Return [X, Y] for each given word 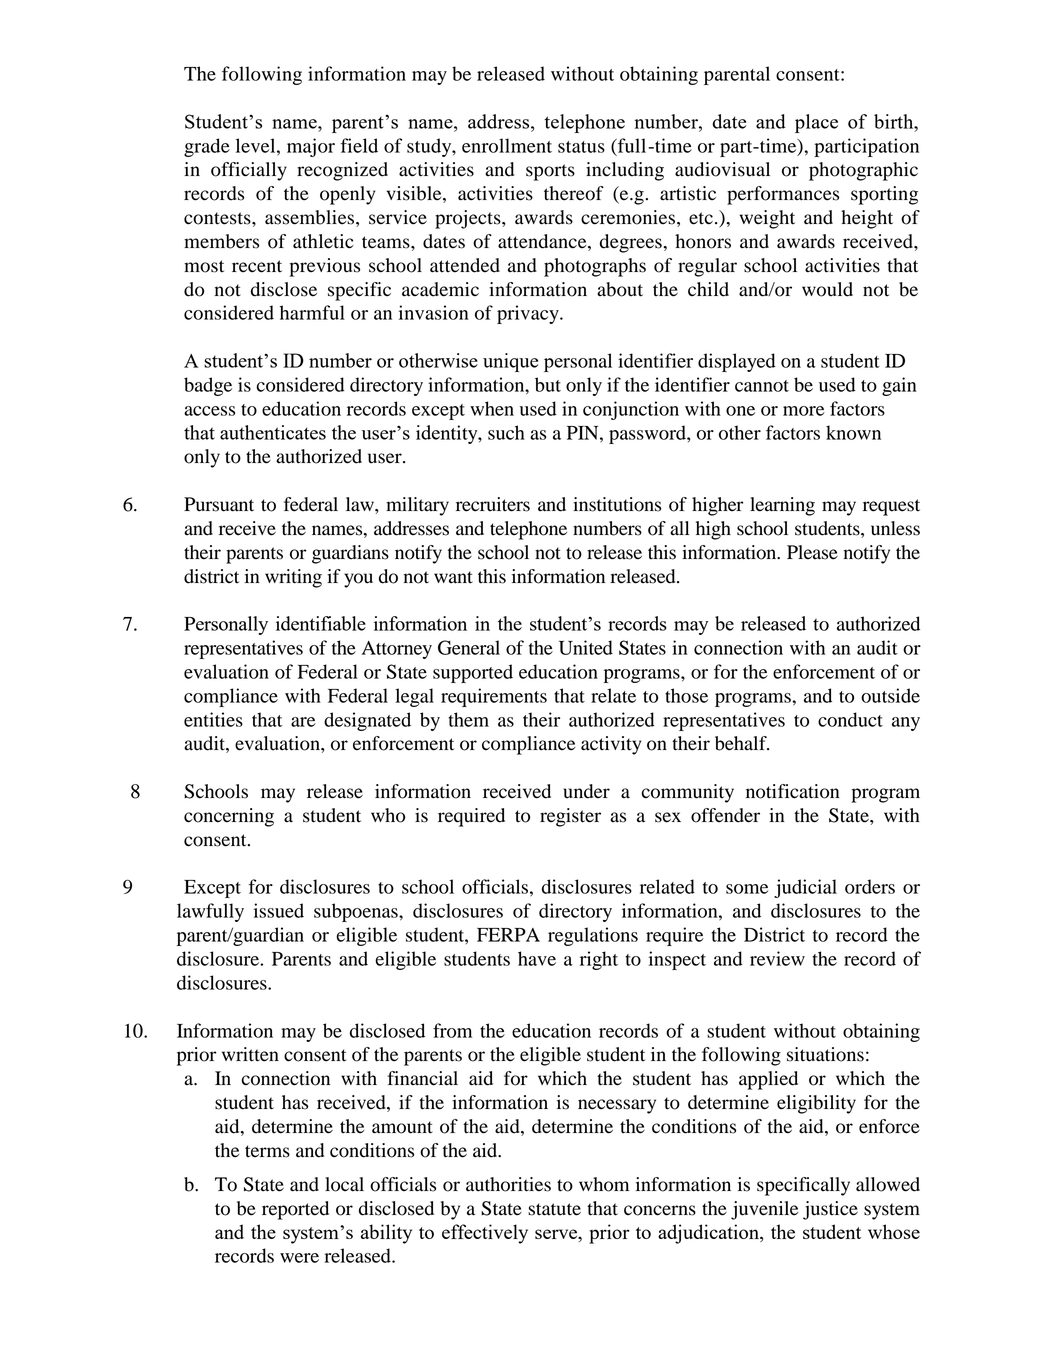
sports [550, 172]
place [816, 123]
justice [830, 1210]
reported [295, 1210]
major [311, 147]
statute [554, 1209]
